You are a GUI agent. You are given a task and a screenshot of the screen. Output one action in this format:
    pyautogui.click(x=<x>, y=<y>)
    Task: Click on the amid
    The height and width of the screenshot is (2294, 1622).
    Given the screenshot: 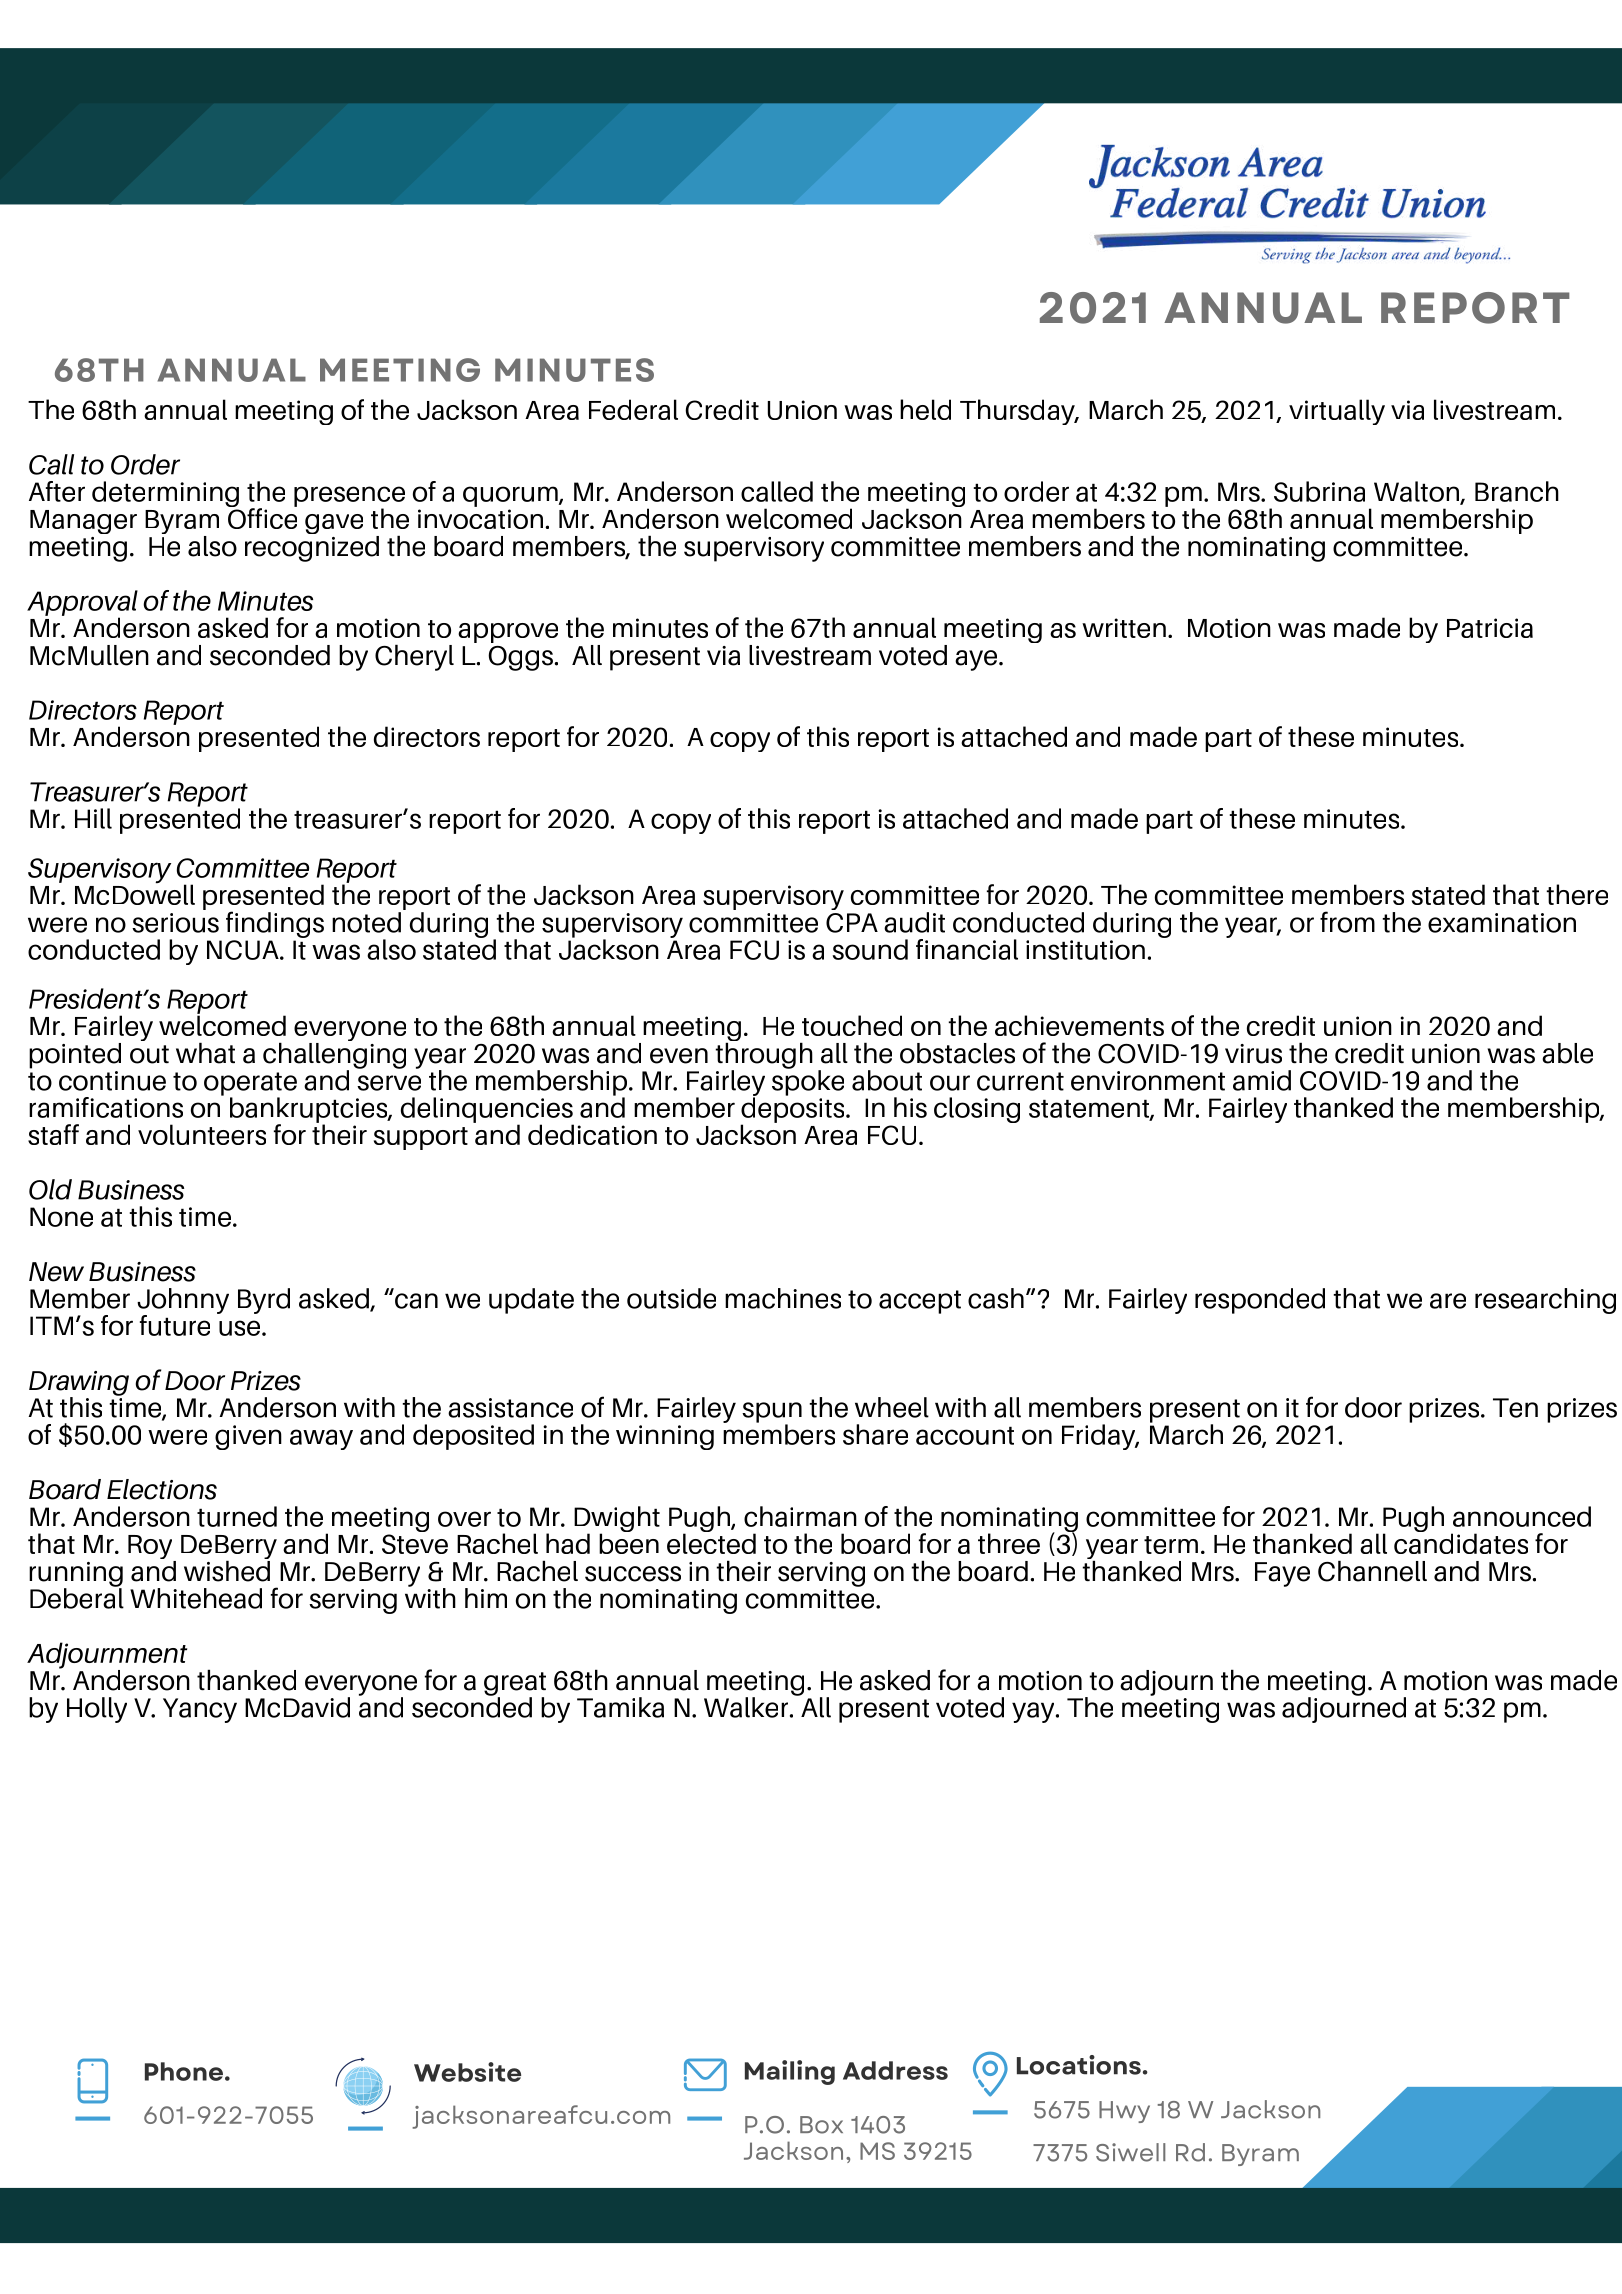 What is the action you would take?
    pyautogui.click(x=1262, y=1080)
